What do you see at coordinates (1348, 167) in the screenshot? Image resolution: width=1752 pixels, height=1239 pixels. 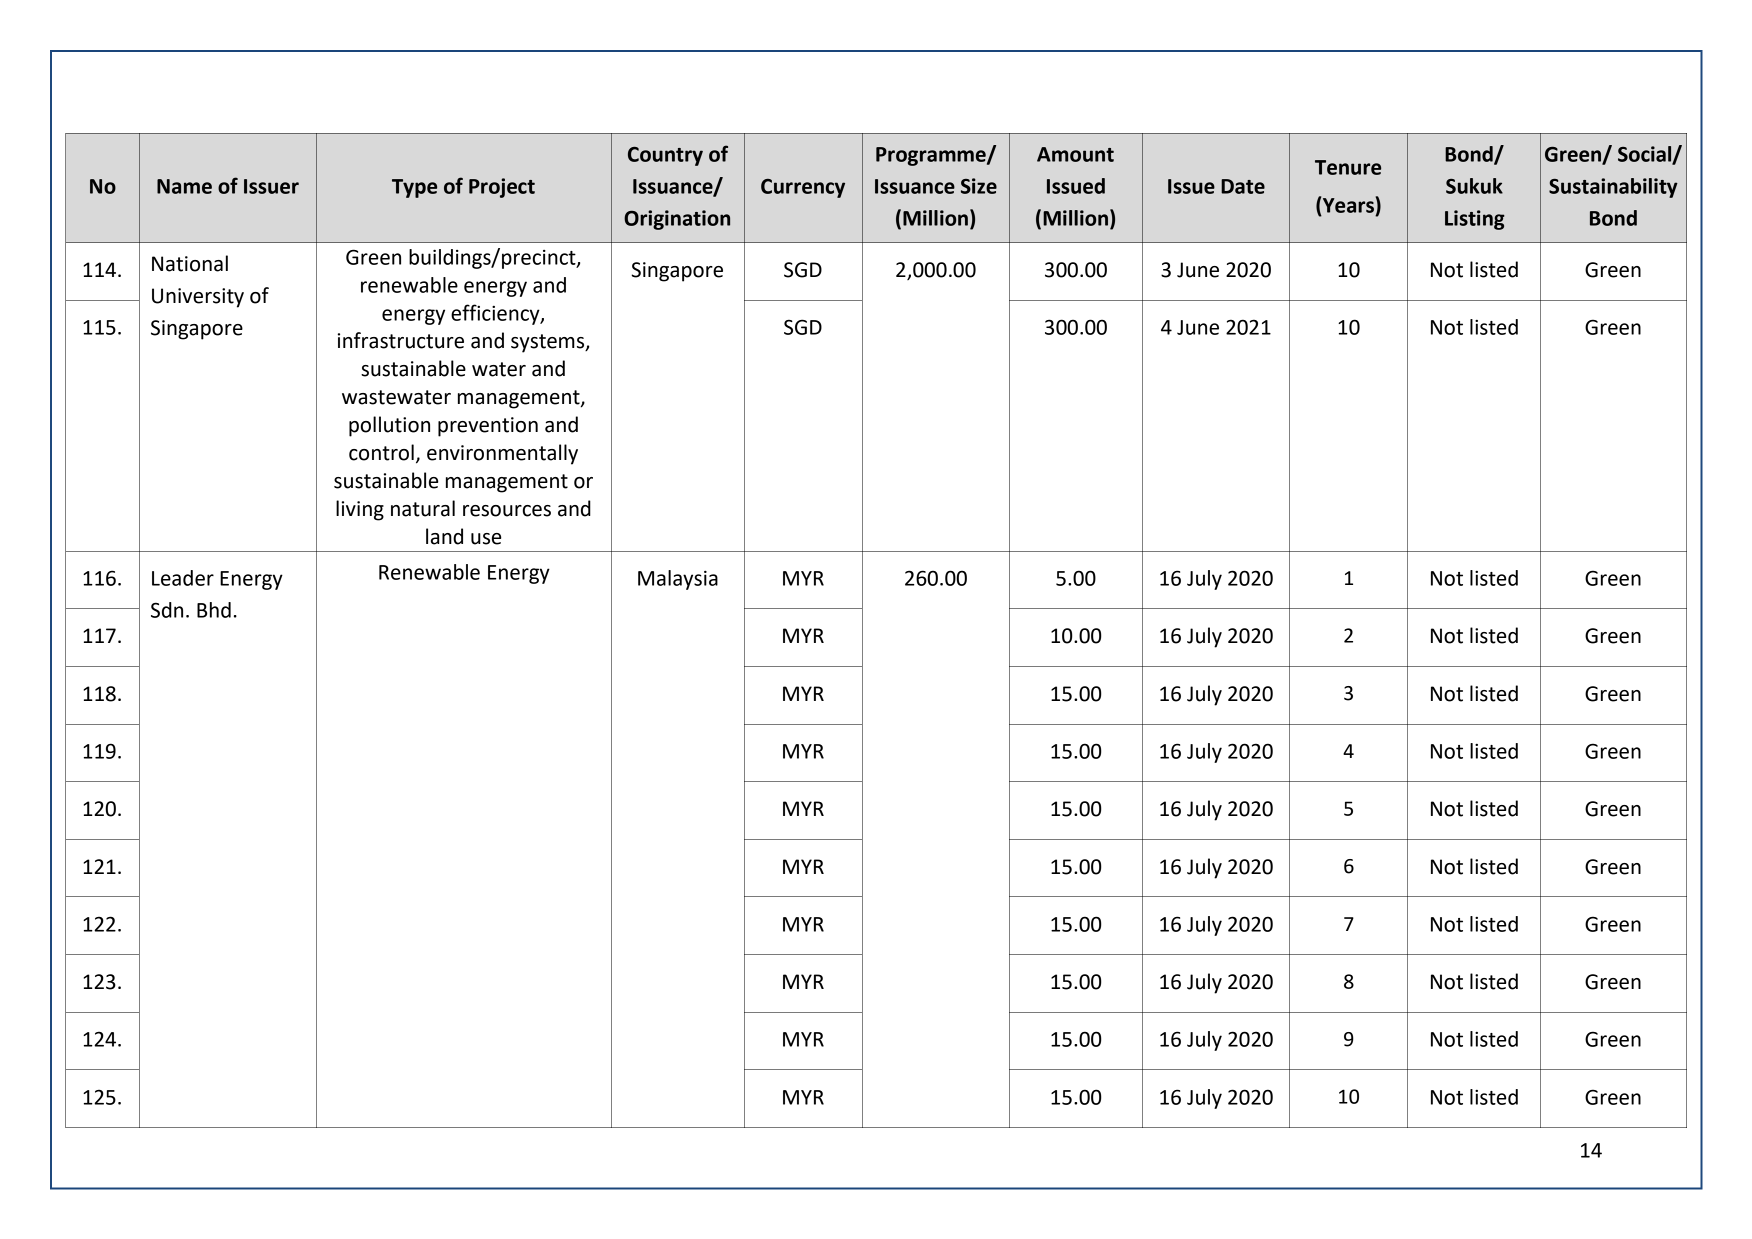 I see `Tenure` at bounding box center [1348, 167].
